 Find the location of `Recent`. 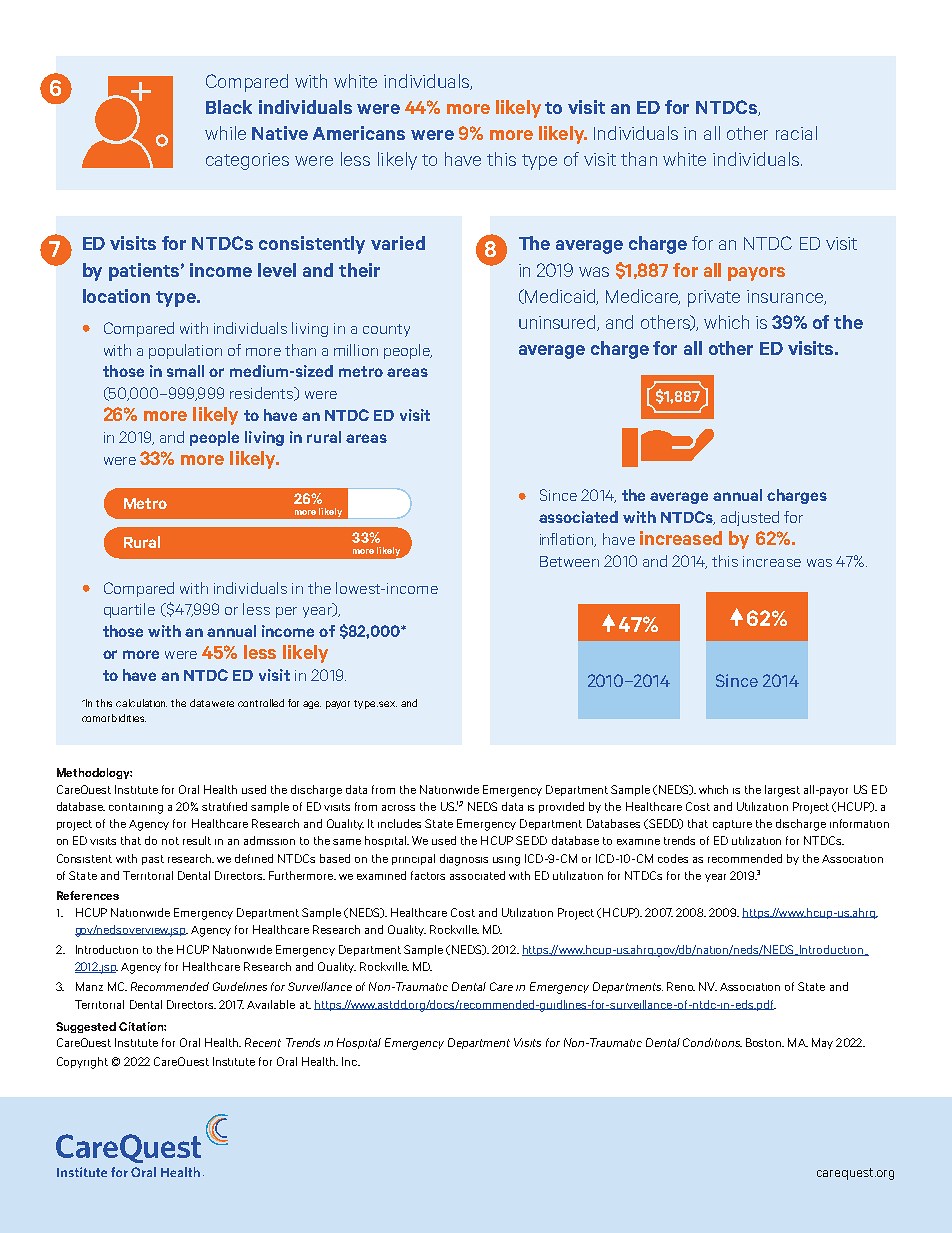

Recent is located at coordinates (263, 1042).
